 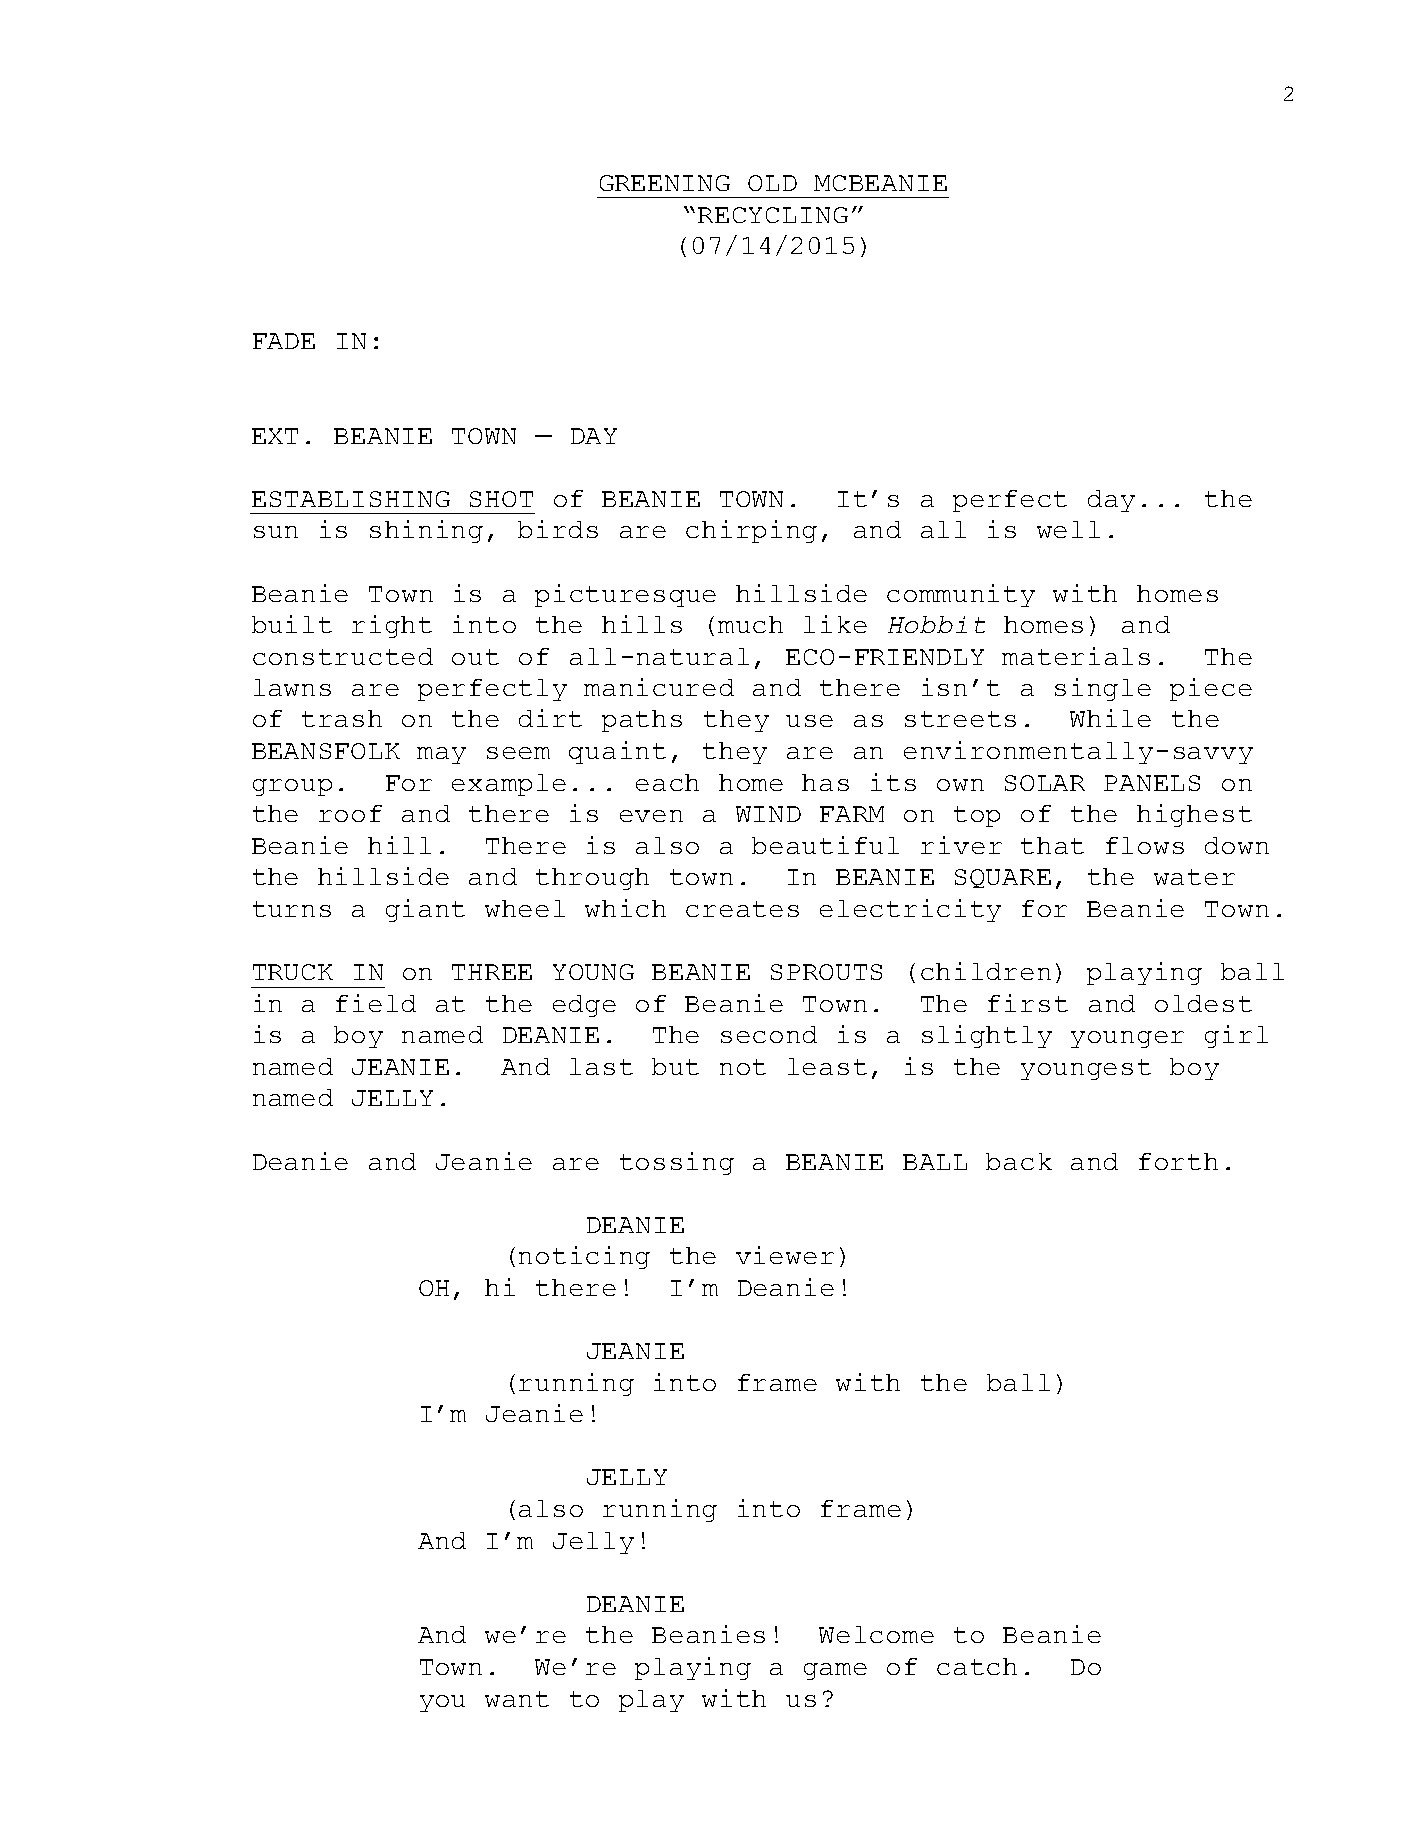 What do you see at coordinates (773, 215) in the screenshot?
I see `RECYCLING` at bounding box center [773, 215].
